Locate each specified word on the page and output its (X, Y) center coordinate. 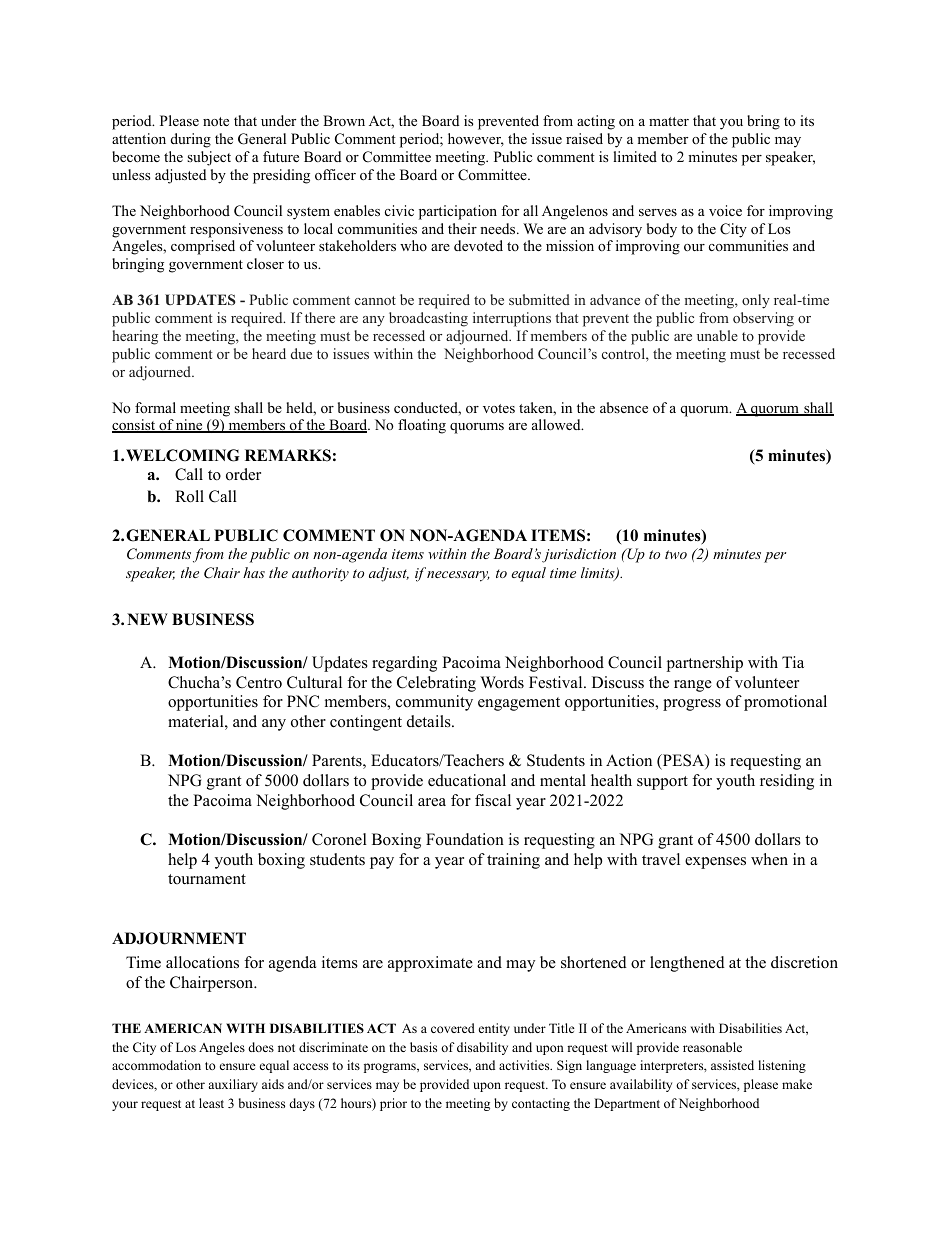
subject (209, 158)
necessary (458, 576)
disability (482, 1048)
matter (669, 121)
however (476, 140)
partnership (705, 664)
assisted (732, 1065)
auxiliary (233, 1085)
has (254, 572)
